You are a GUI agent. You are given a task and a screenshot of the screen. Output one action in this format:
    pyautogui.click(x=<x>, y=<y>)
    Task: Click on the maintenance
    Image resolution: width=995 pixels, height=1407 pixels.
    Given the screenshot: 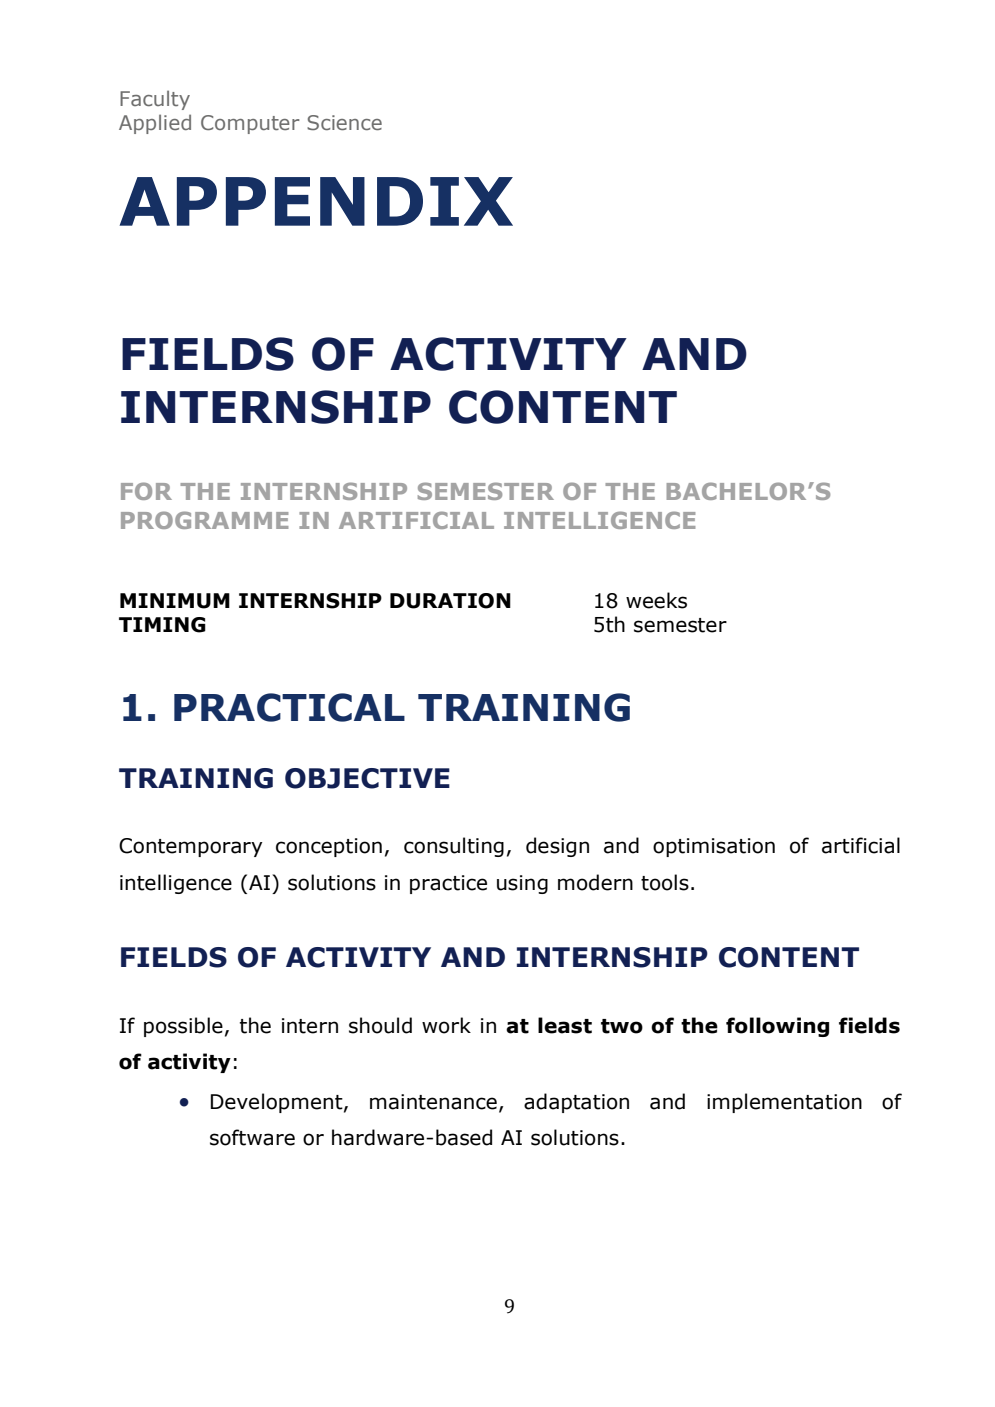 What is the action you would take?
    pyautogui.click(x=433, y=1102)
